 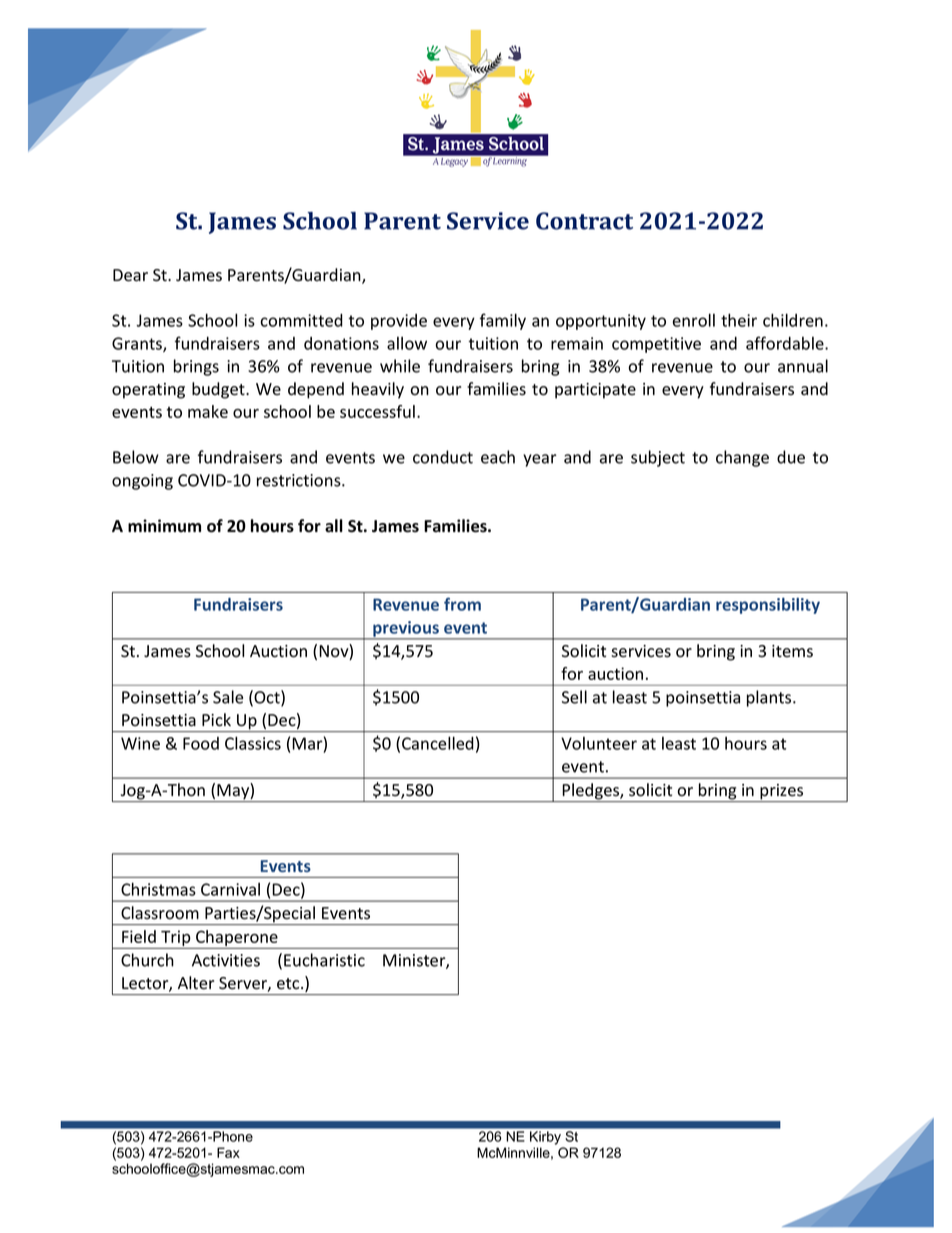 What do you see at coordinates (782, 793) in the screenshot?
I see `prizes` at bounding box center [782, 793].
